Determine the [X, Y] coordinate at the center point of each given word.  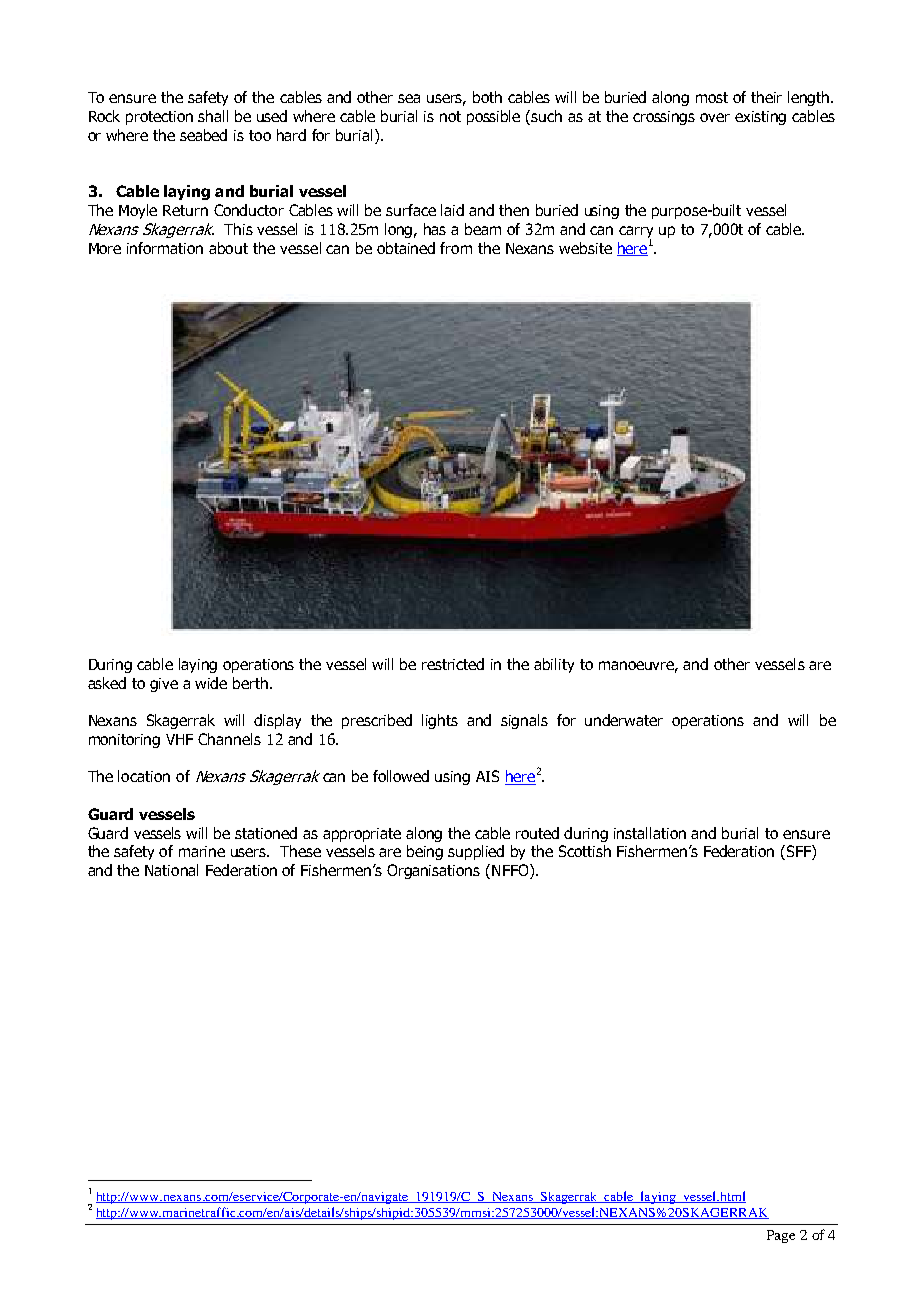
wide [211, 683]
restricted [453, 664]
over [715, 117]
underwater [624, 720]
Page [781, 1236]
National [171, 870]
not [450, 116]
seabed [203, 135]
